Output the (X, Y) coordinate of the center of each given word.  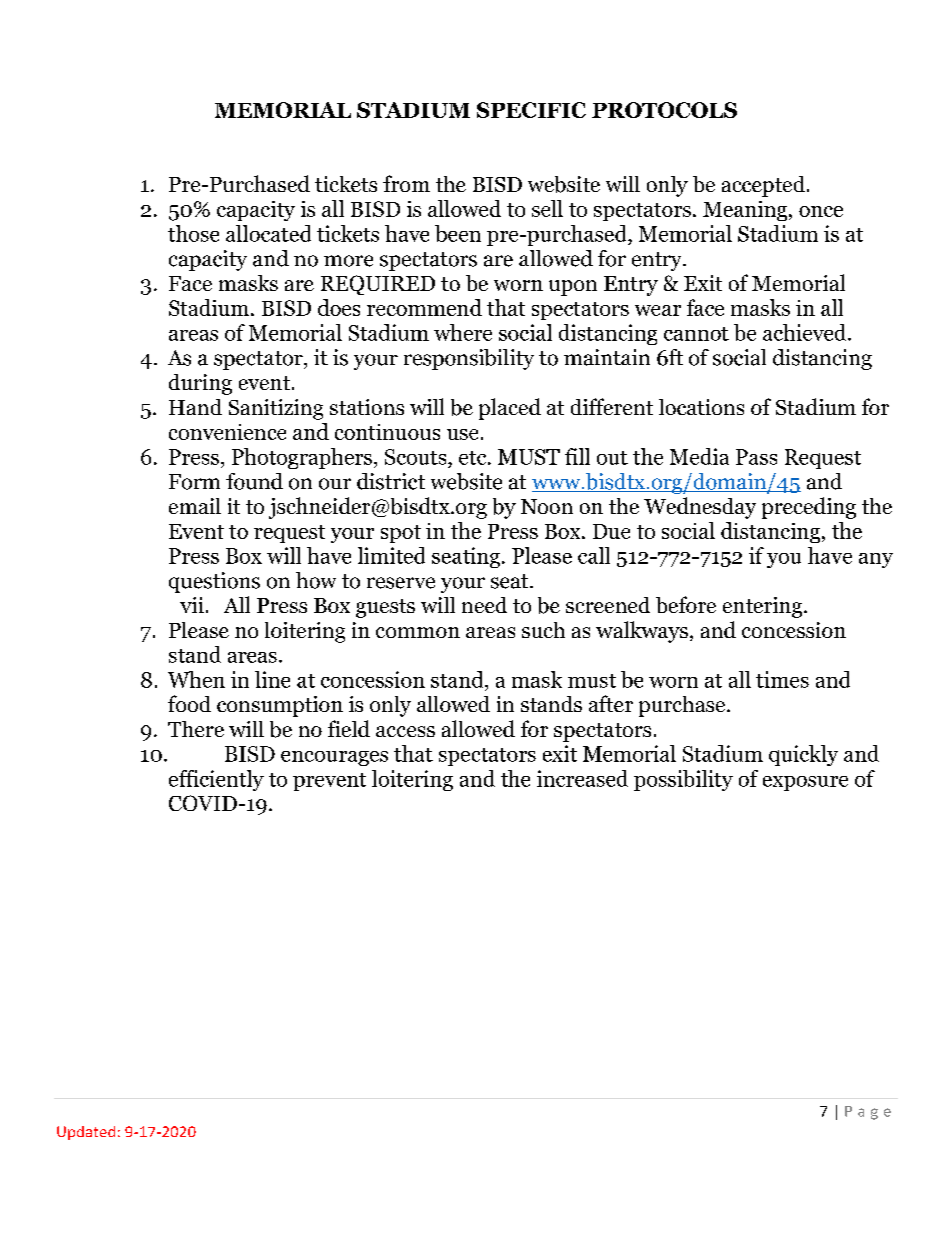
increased (582, 778)
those (193, 233)
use (462, 434)
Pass (756, 457)
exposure (805, 783)
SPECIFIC (531, 110)
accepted (763, 186)
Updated (86, 1133)
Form (194, 482)
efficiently (216, 780)
